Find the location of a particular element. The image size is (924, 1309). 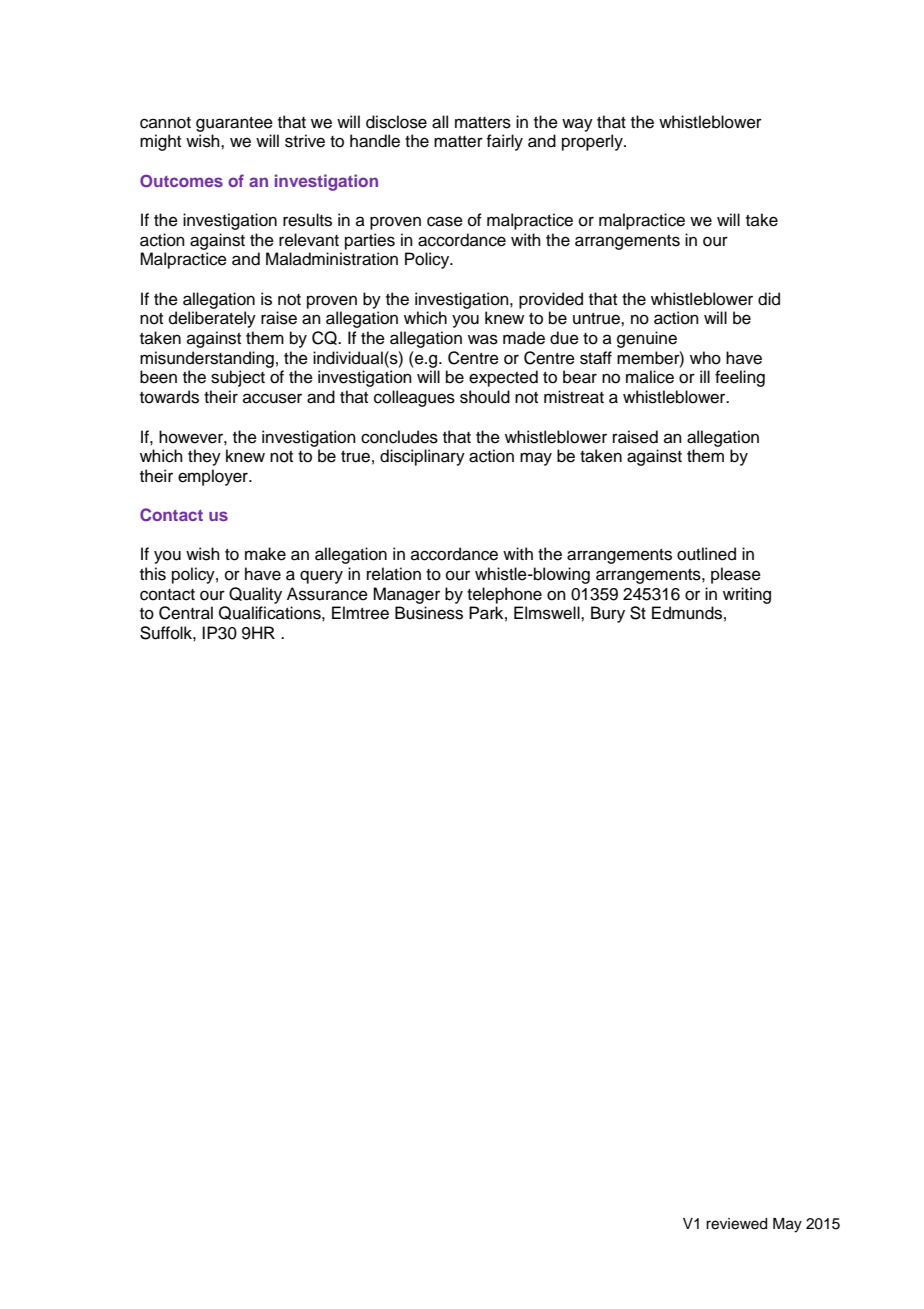

reviewed is located at coordinates (736, 1224).
